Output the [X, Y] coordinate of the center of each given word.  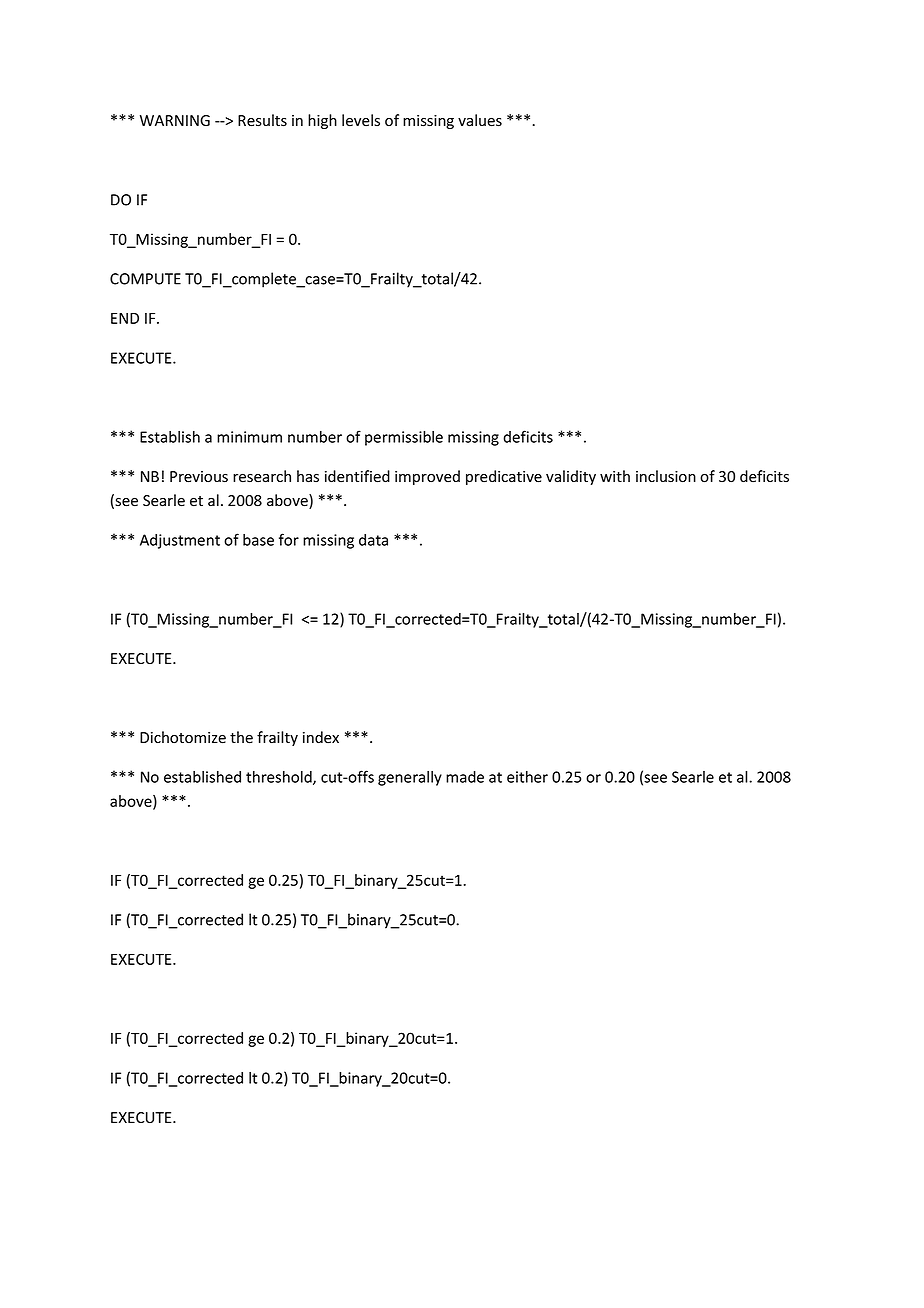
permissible [404, 438]
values [480, 120]
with [615, 476]
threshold [280, 778]
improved [427, 477]
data [373, 540]
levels [361, 120]
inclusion [666, 476]
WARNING [175, 120]
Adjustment [180, 541]
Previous [199, 477]
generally [410, 778]
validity [571, 477]
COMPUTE [145, 279]
